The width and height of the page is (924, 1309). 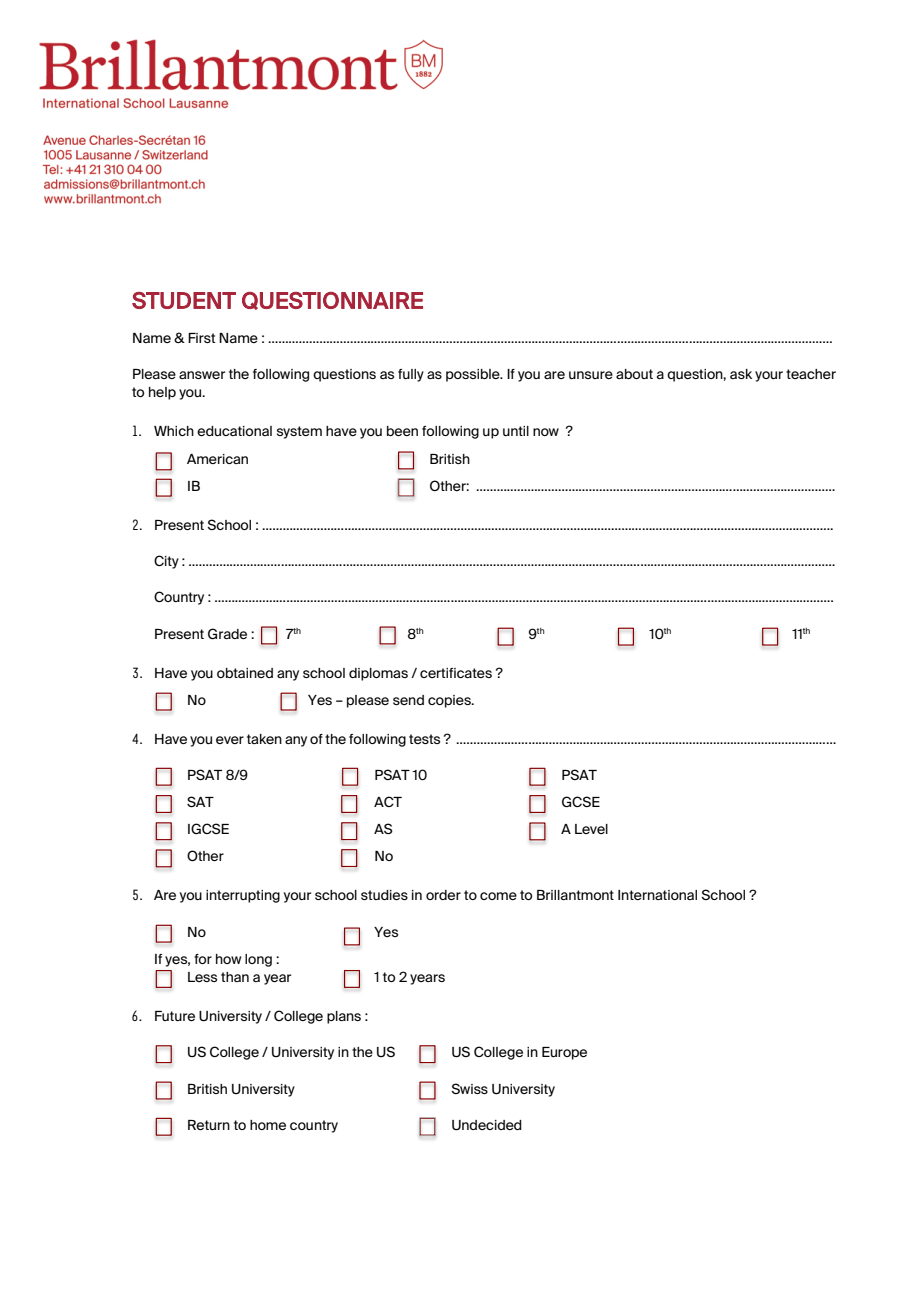 What do you see at coordinates (450, 701) in the page?
I see `copies` at bounding box center [450, 701].
